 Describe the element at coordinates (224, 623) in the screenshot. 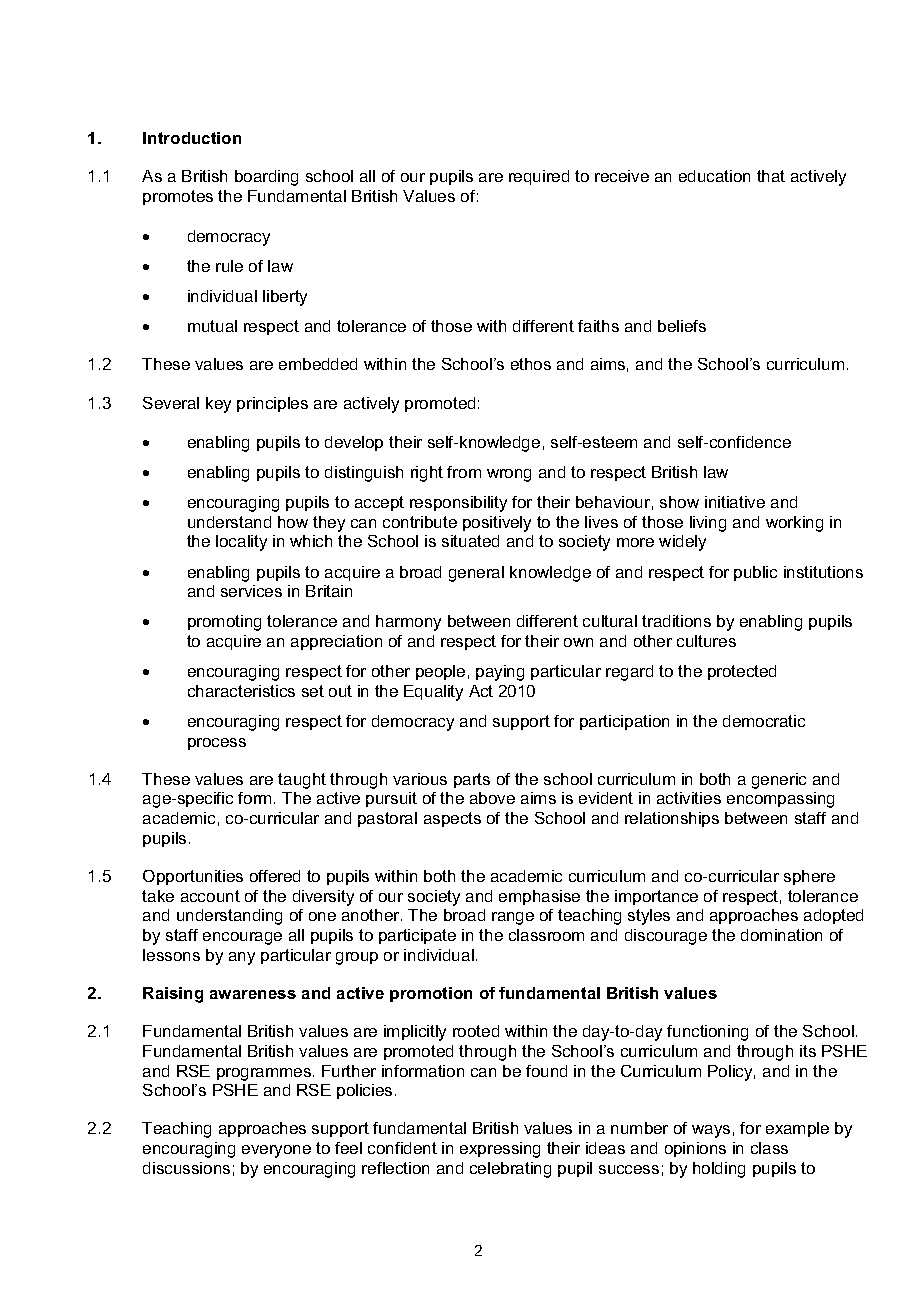

I see `promoting` at that location.
